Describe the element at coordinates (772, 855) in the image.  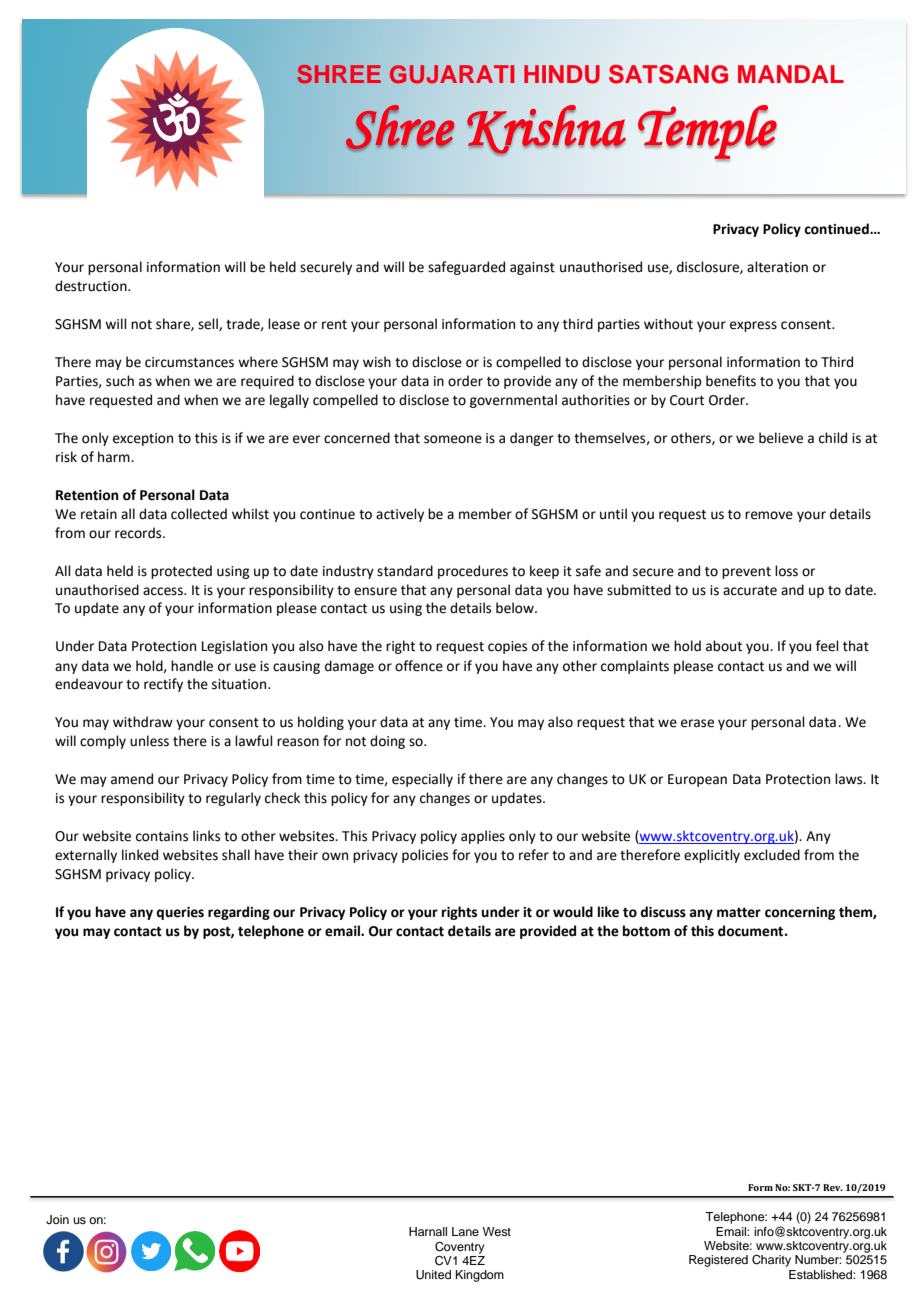
I see `excluded` at that location.
